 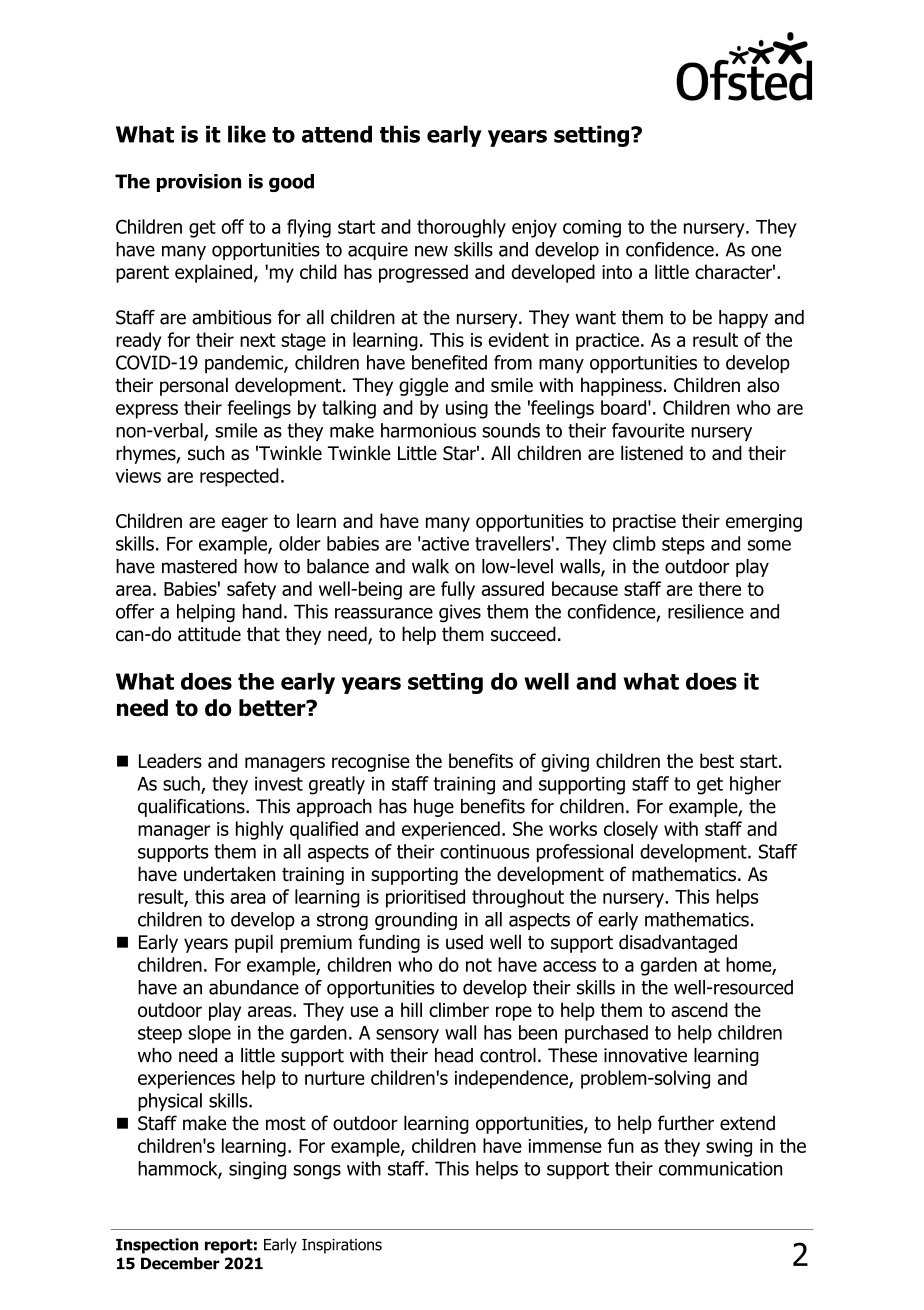 What do you see at coordinates (209, 634) in the document?
I see `attitude` at bounding box center [209, 634].
